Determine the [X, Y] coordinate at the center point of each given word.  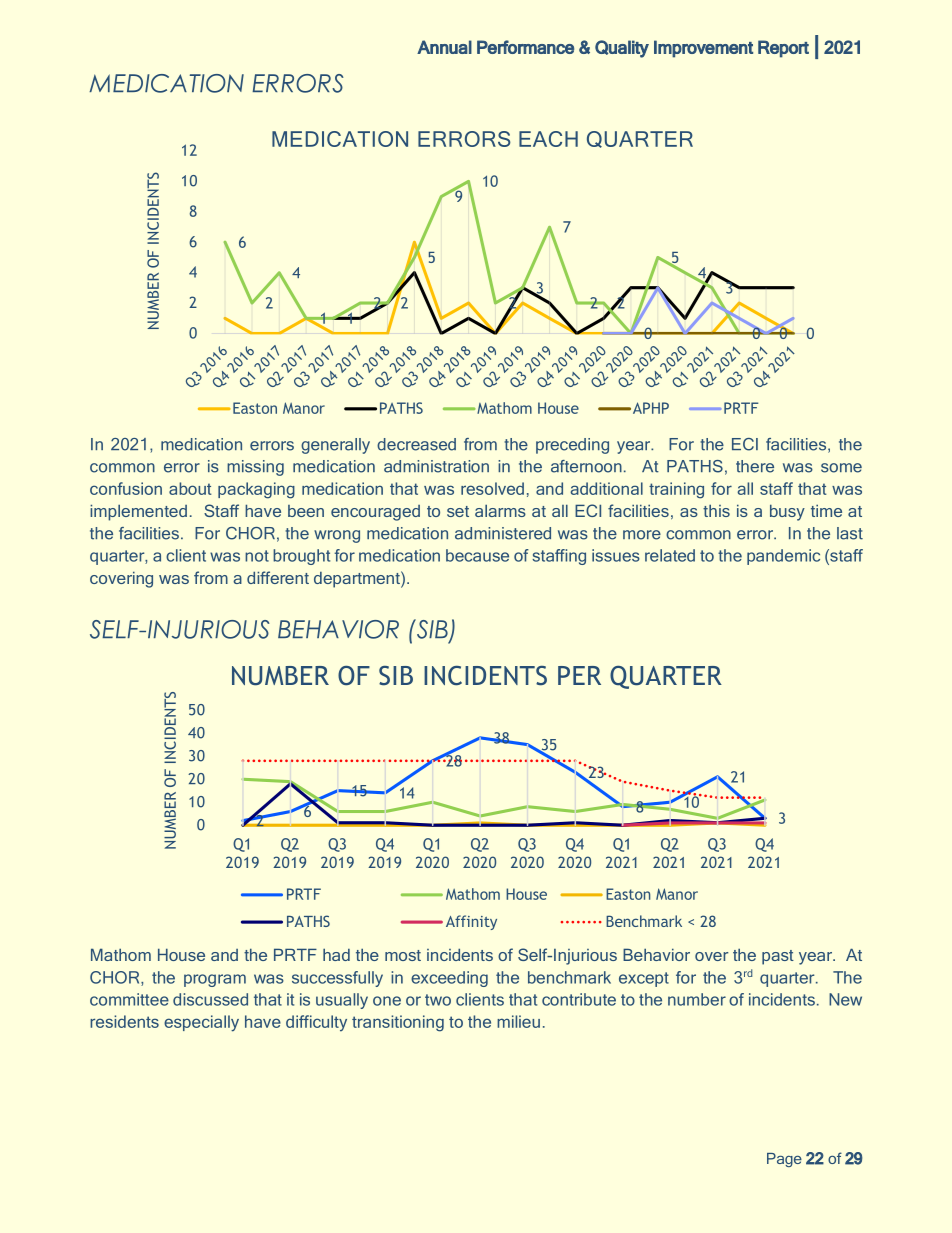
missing [255, 468]
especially [201, 1023]
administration [436, 466]
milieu [518, 1021]
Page [784, 1160]
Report [783, 49]
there [755, 466]
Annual [444, 47]
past [778, 957]
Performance [525, 47]
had [336, 954]
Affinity [471, 922]
